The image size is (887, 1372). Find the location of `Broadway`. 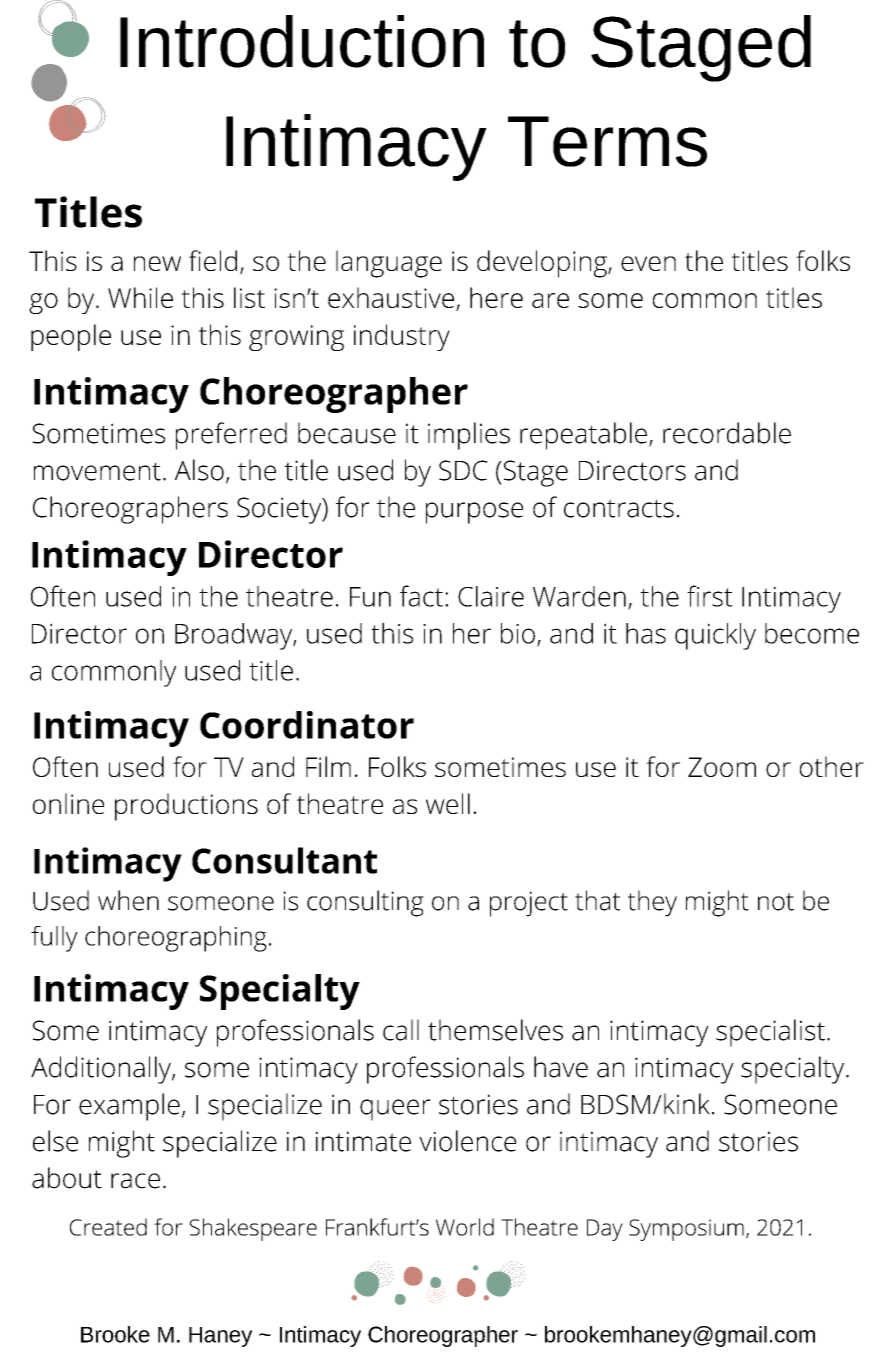

Broadway is located at coordinates (234, 636).
